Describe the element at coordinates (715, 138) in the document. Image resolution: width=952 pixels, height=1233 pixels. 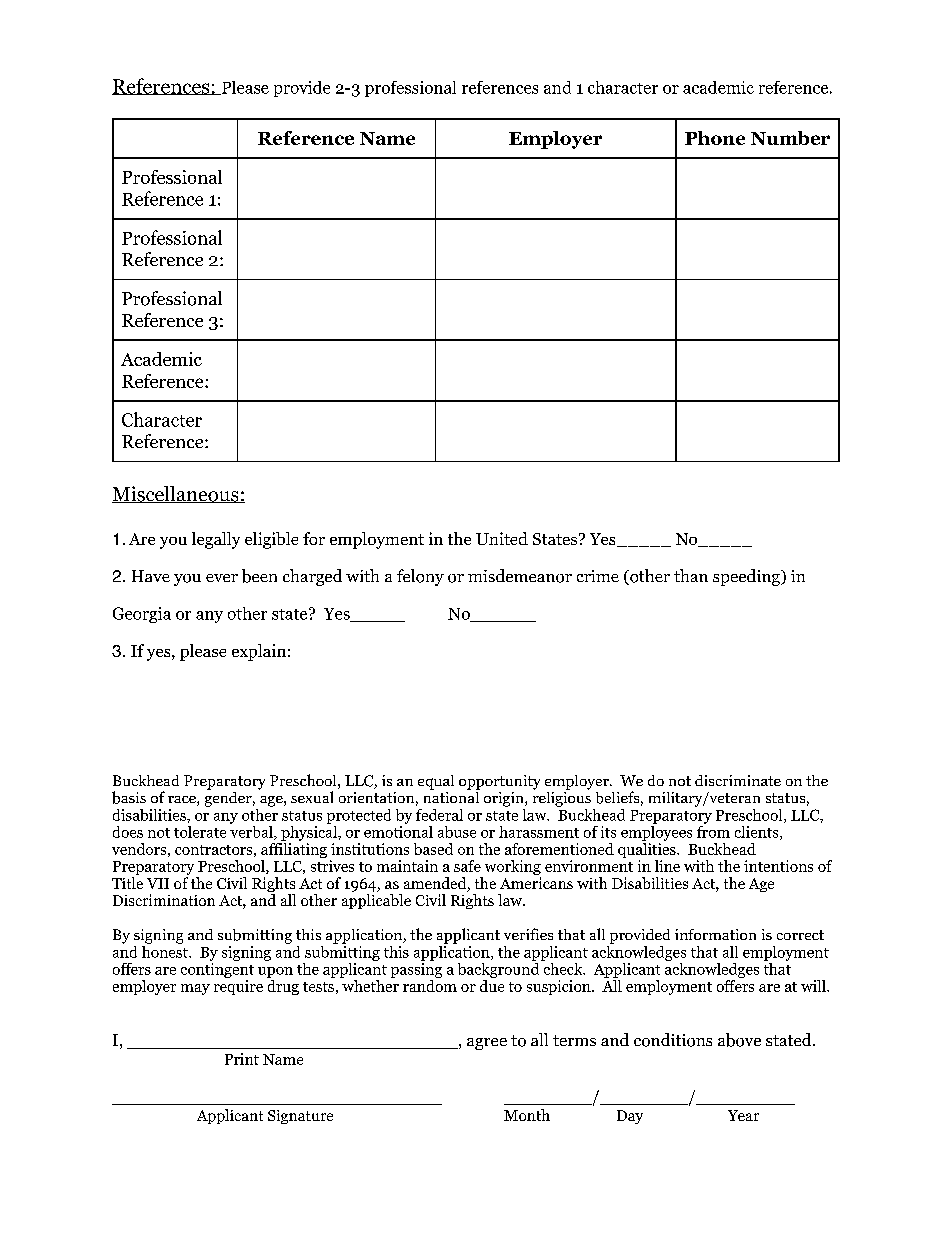
I see `Phone` at that location.
